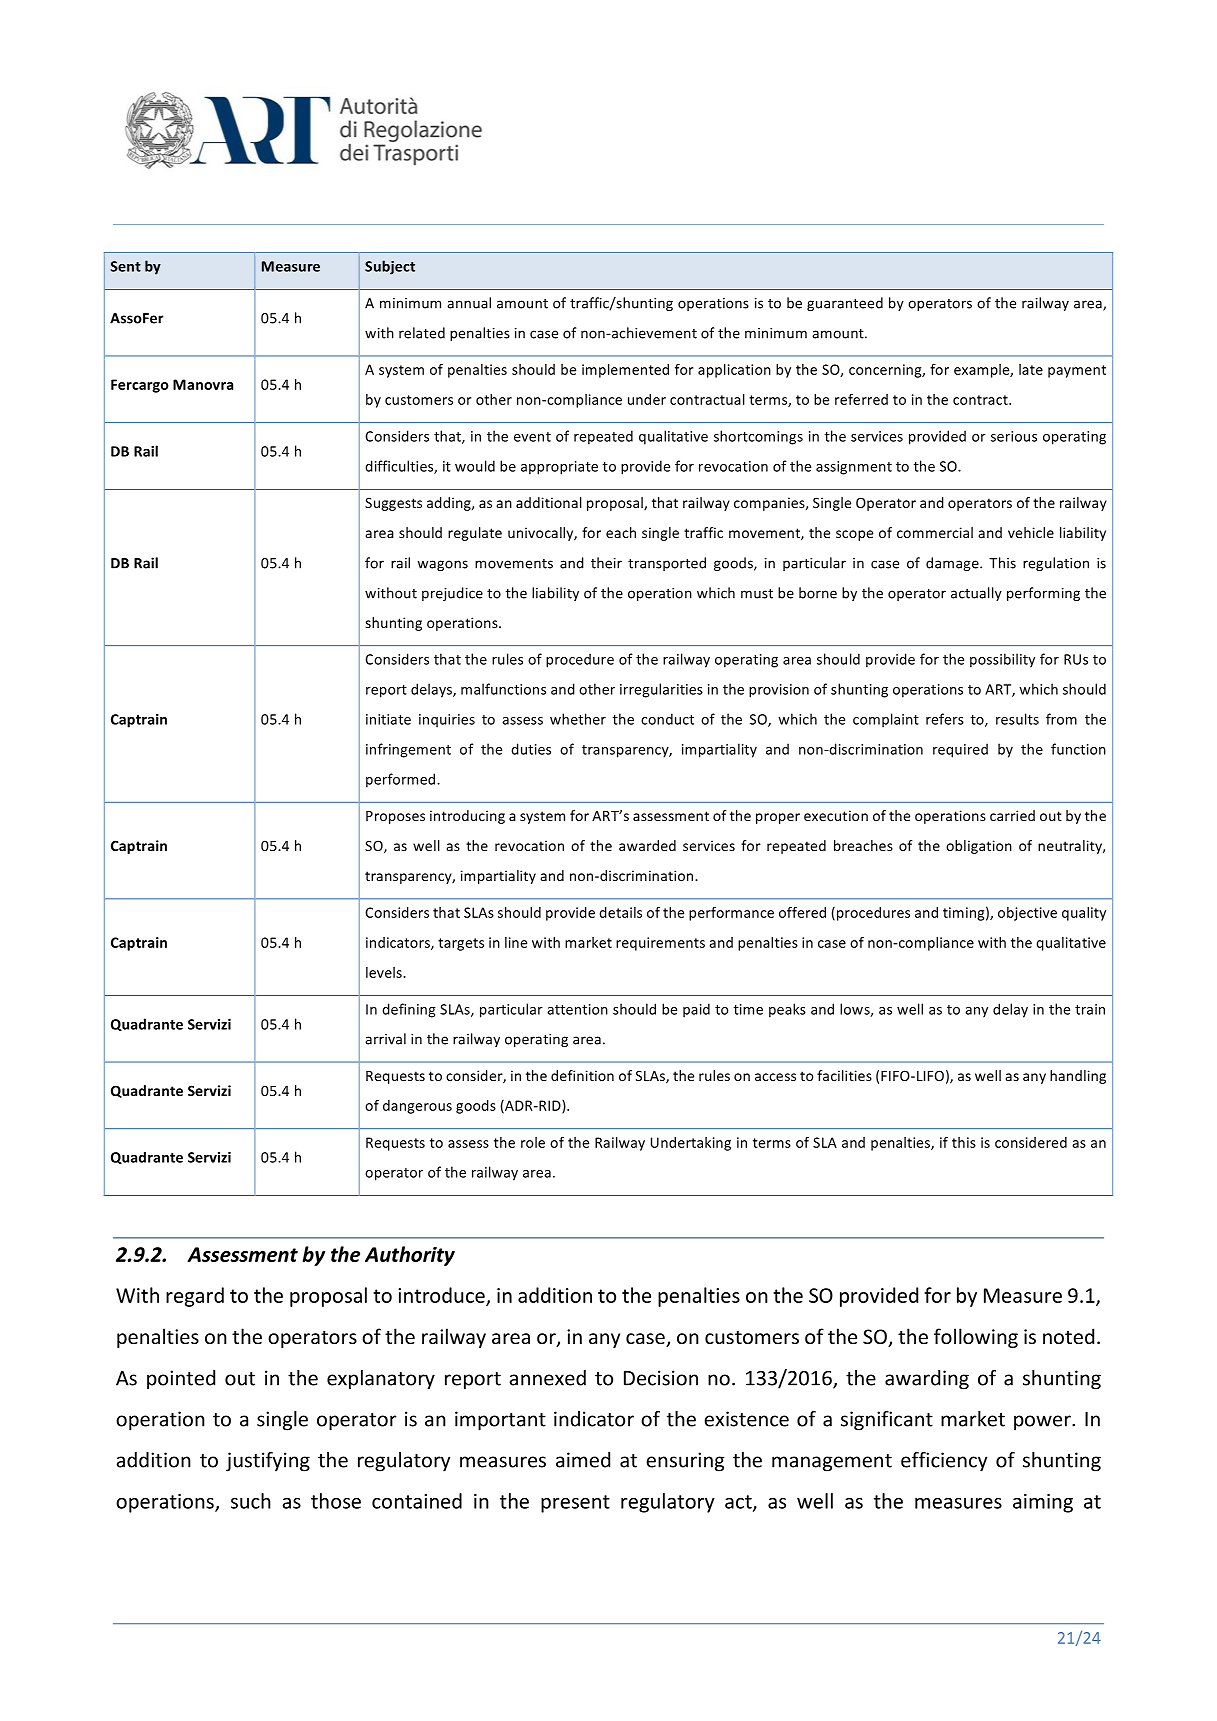 The image size is (1217, 1721). What do you see at coordinates (845, 304) in the screenshot?
I see `guaranteed` at bounding box center [845, 304].
